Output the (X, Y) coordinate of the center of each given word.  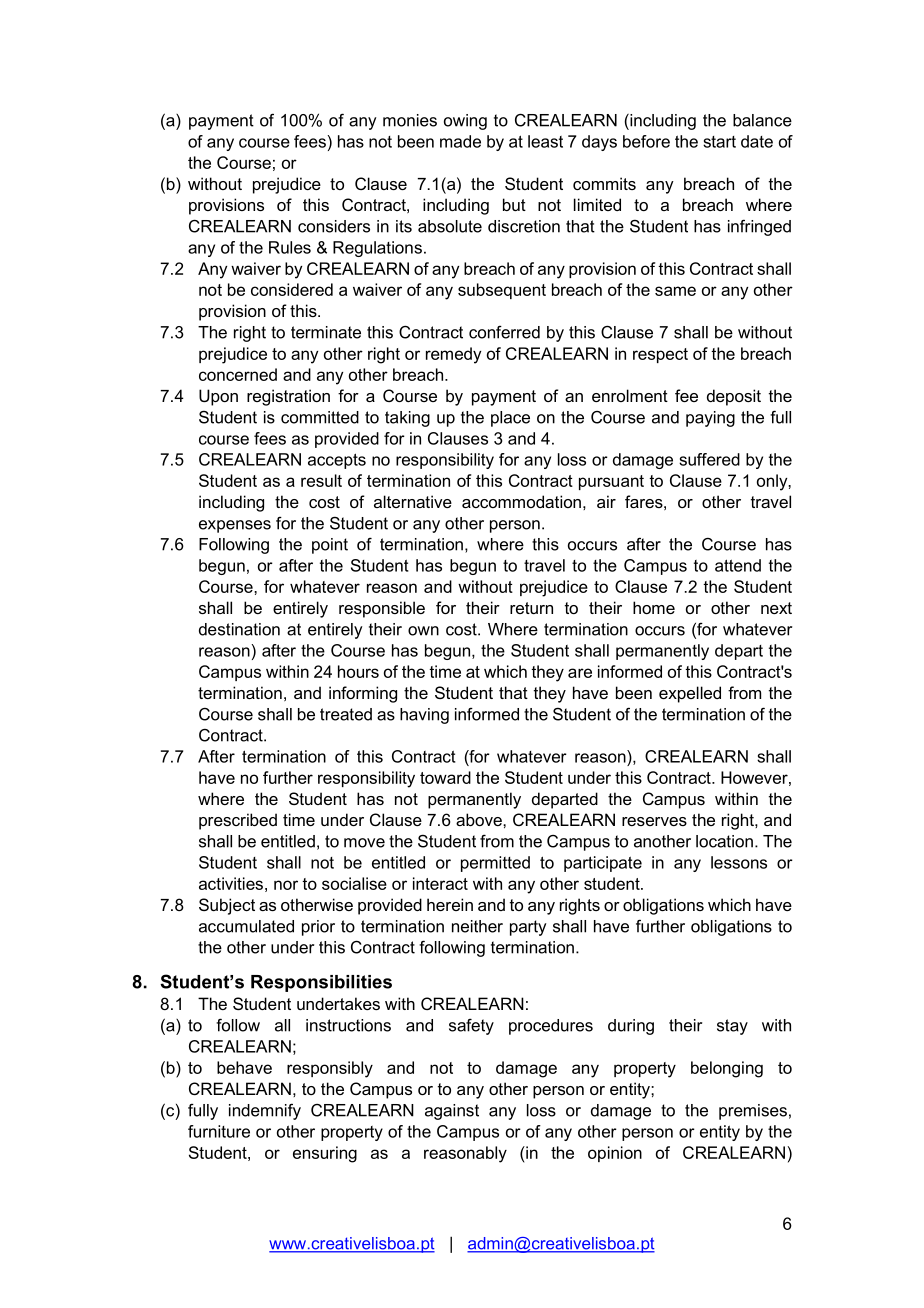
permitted (495, 864)
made (460, 141)
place (510, 419)
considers (334, 226)
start (719, 142)
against (452, 1112)
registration (288, 397)
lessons (739, 862)
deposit (734, 397)
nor (286, 885)
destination (239, 629)
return (531, 608)
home (654, 607)
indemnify (265, 1111)
